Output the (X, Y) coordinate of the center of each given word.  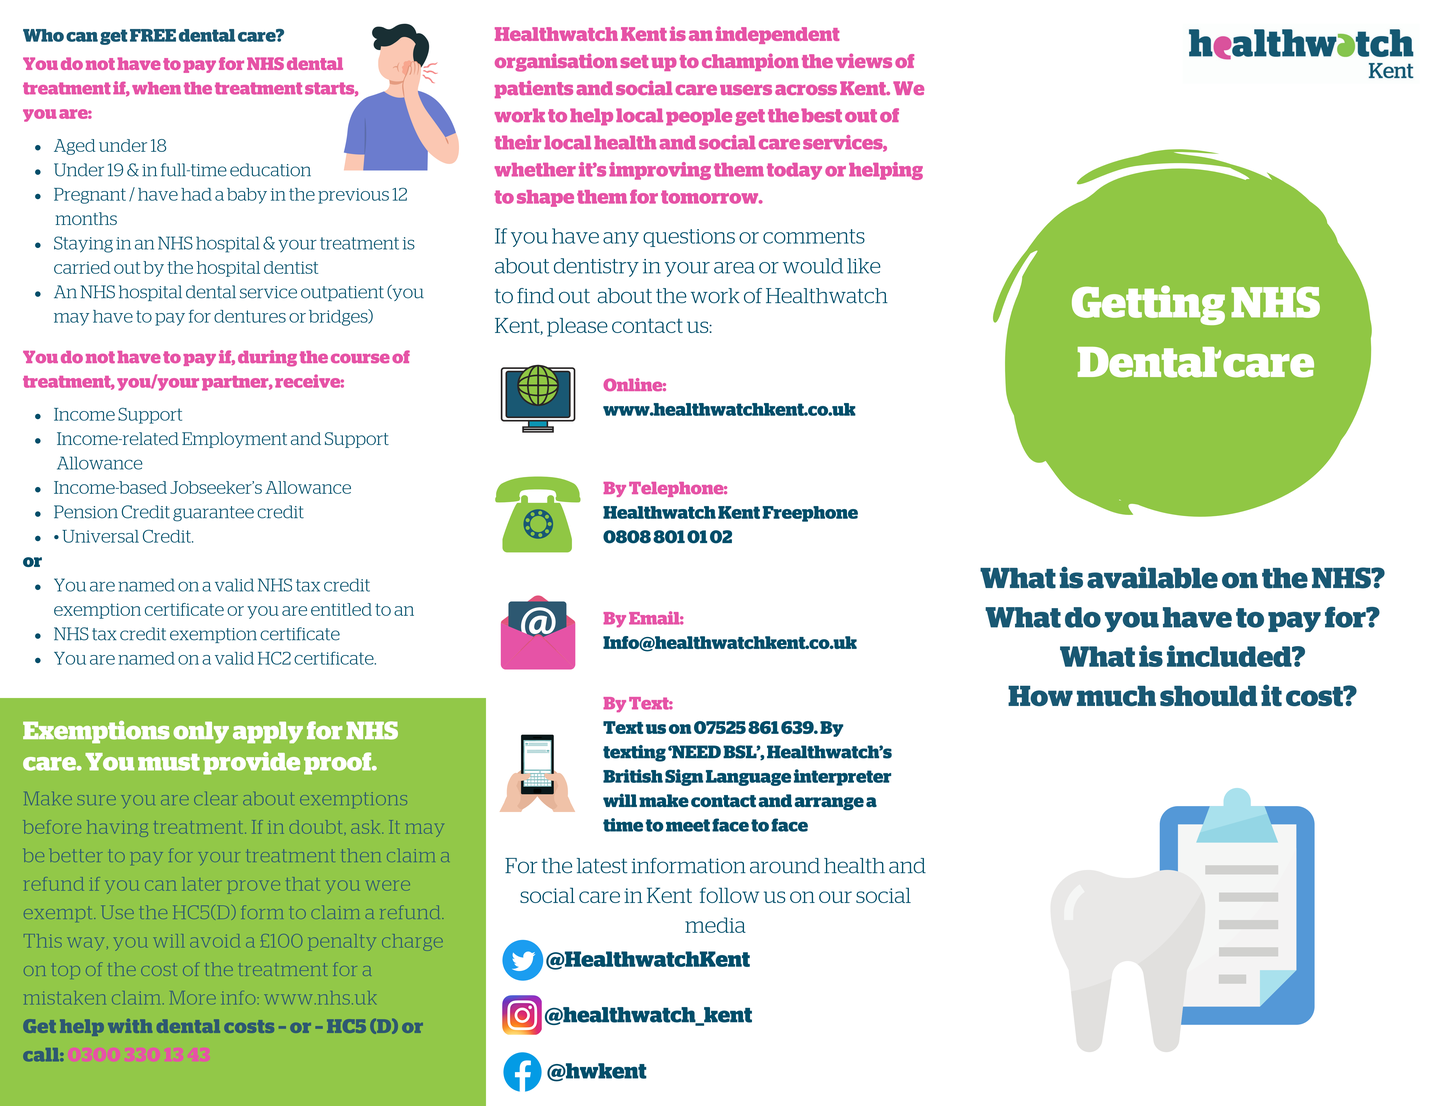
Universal (100, 536)
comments (814, 236)
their (518, 142)
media (715, 925)
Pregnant (90, 196)
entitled (341, 609)
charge (412, 942)
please (577, 327)
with (130, 1026)
